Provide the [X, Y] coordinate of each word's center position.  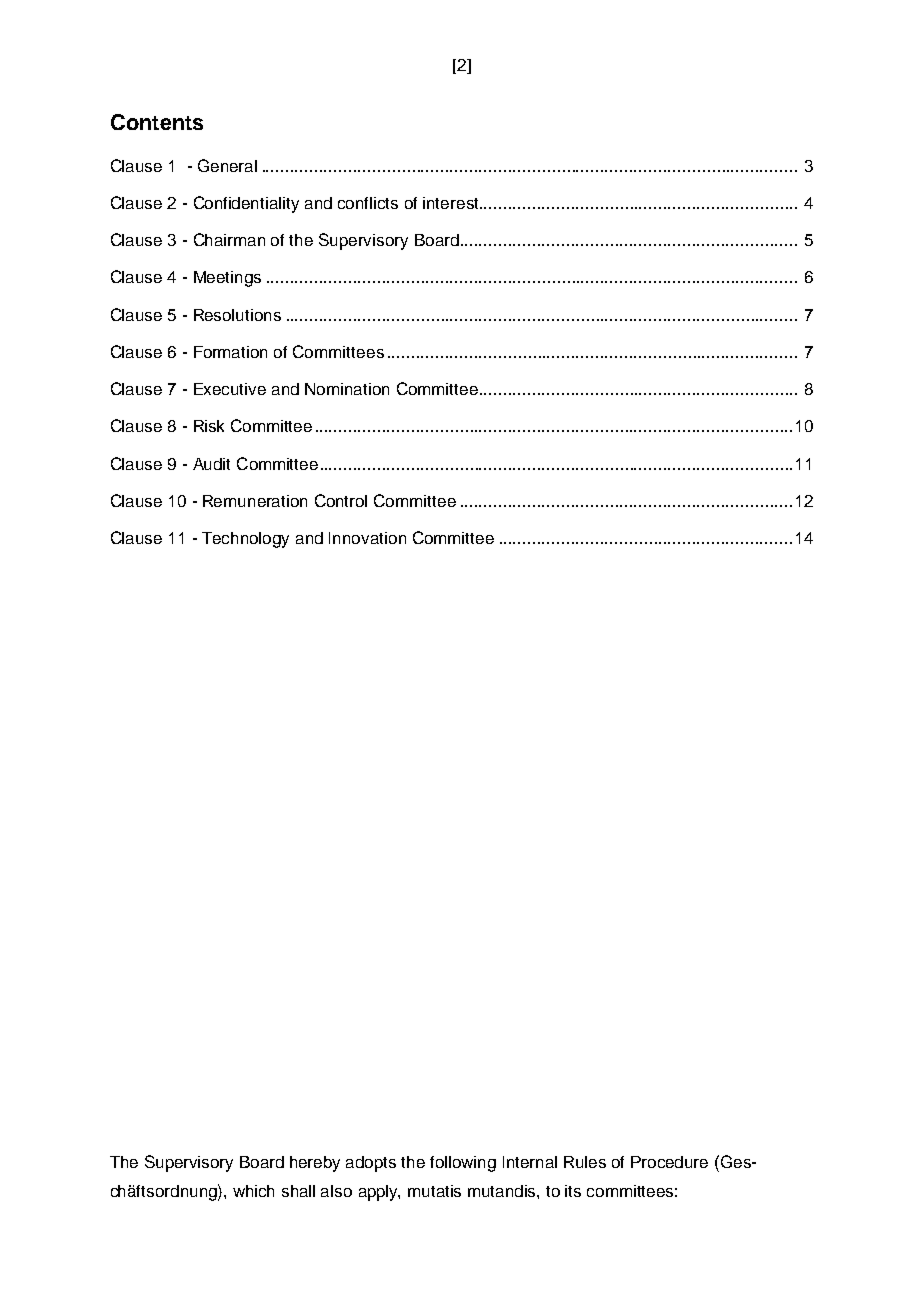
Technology [245, 540]
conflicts [368, 203]
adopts [371, 1164]
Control [341, 500]
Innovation [367, 538]
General [227, 165]
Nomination [347, 389]
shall [298, 1191]
